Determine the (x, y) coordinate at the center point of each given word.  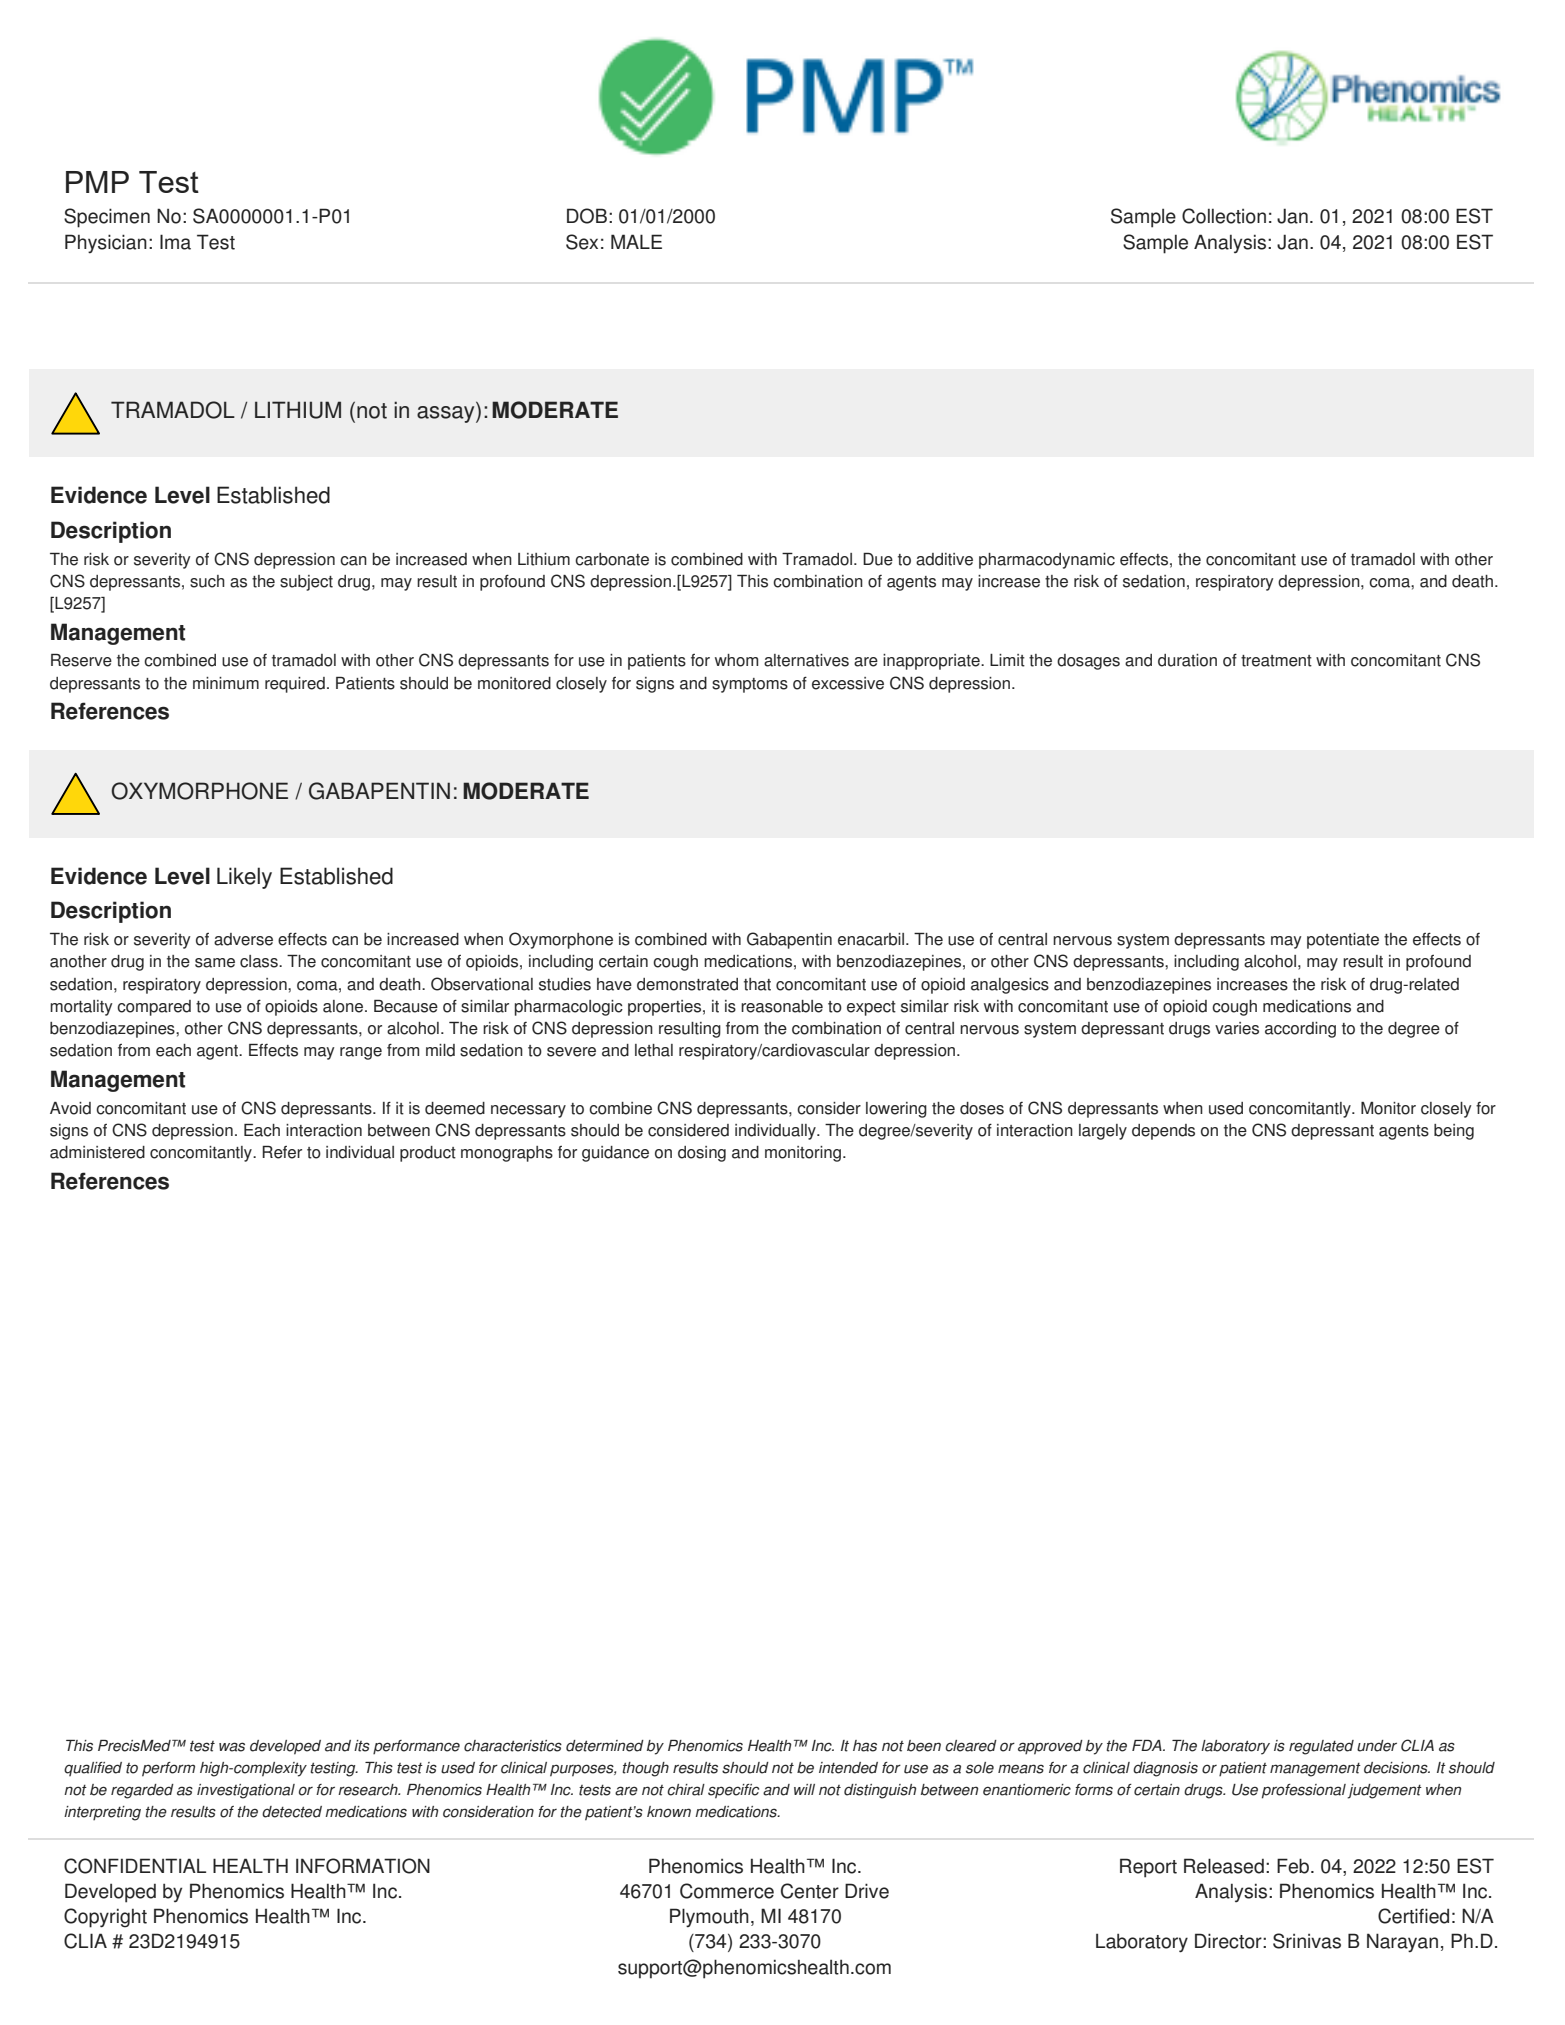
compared (154, 1008)
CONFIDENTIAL (135, 1866)
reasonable (782, 1006)
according (1300, 1030)
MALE (636, 241)
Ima (175, 242)
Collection (1224, 216)
